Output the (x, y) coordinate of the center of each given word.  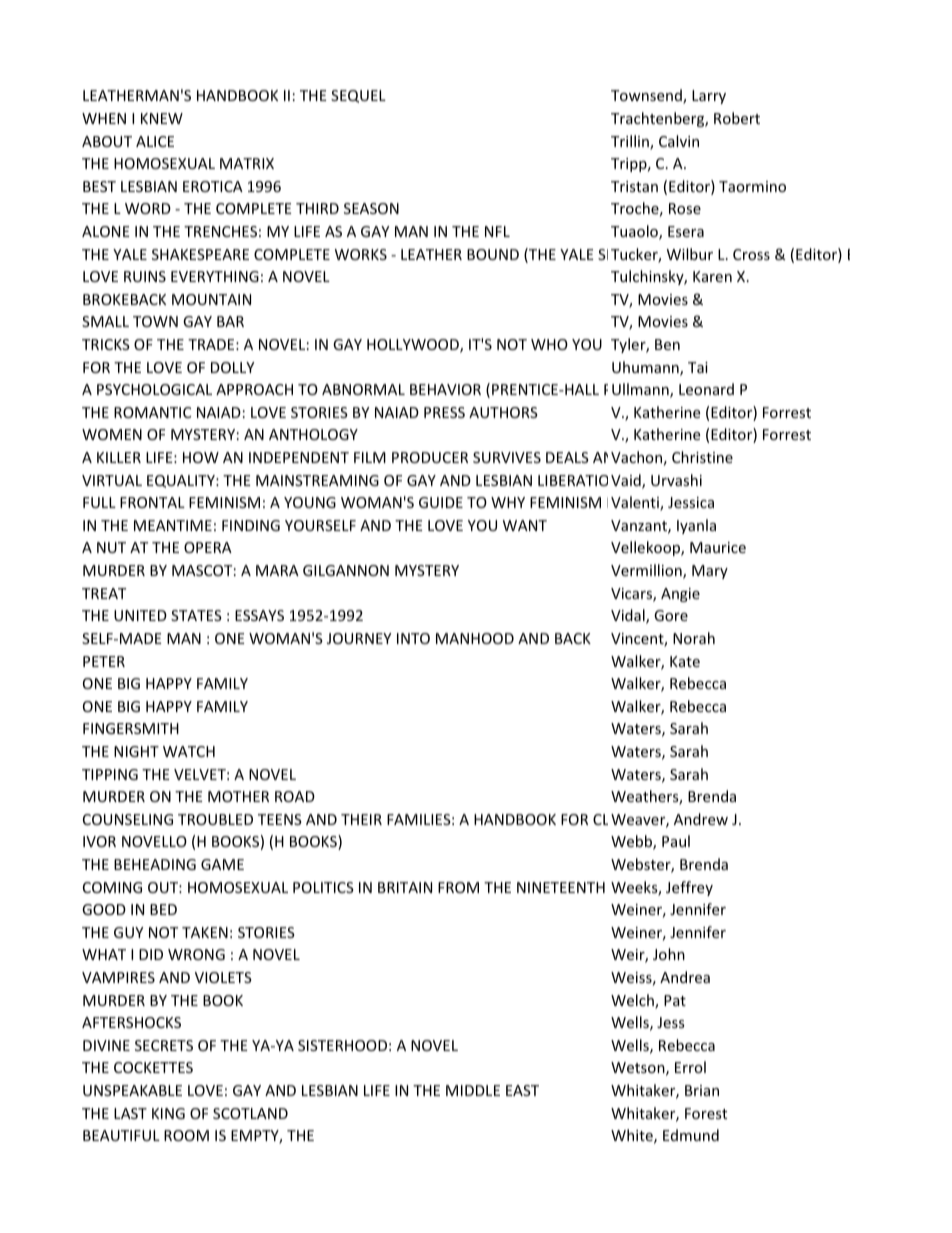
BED (163, 909)
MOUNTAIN (211, 299)
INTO (413, 638)
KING (168, 1113)
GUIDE (441, 502)
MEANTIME (173, 525)
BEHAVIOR (445, 389)
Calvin (679, 141)
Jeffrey (689, 888)
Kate (685, 661)
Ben (667, 344)
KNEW (162, 118)
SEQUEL (358, 96)
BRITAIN (405, 887)
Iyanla (696, 526)
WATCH (189, 751)
